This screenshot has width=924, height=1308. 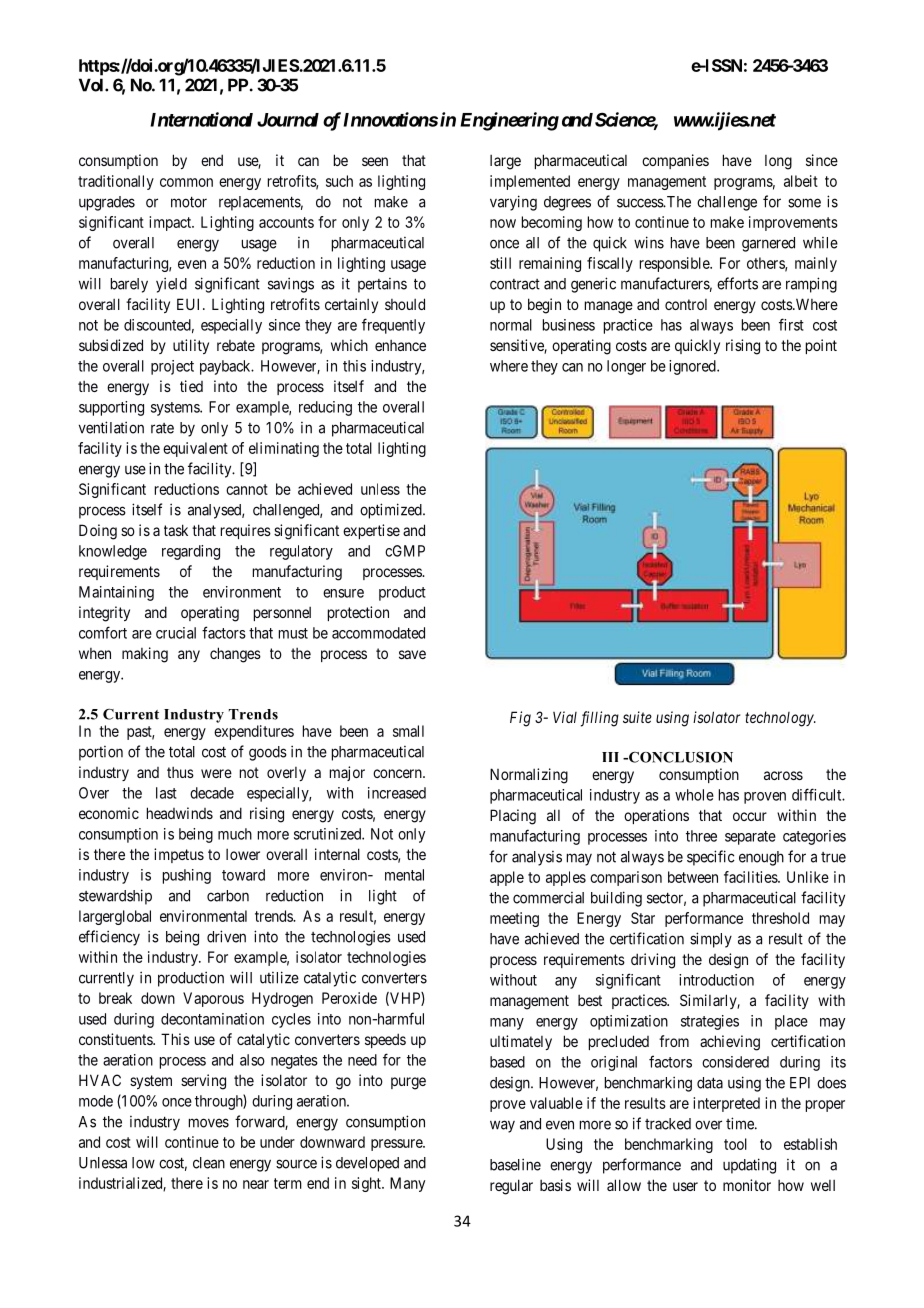 What do you see at coordinates (515, 1164) in the screenshot?
I see `baseline` at bounding box center [515, 1164].
